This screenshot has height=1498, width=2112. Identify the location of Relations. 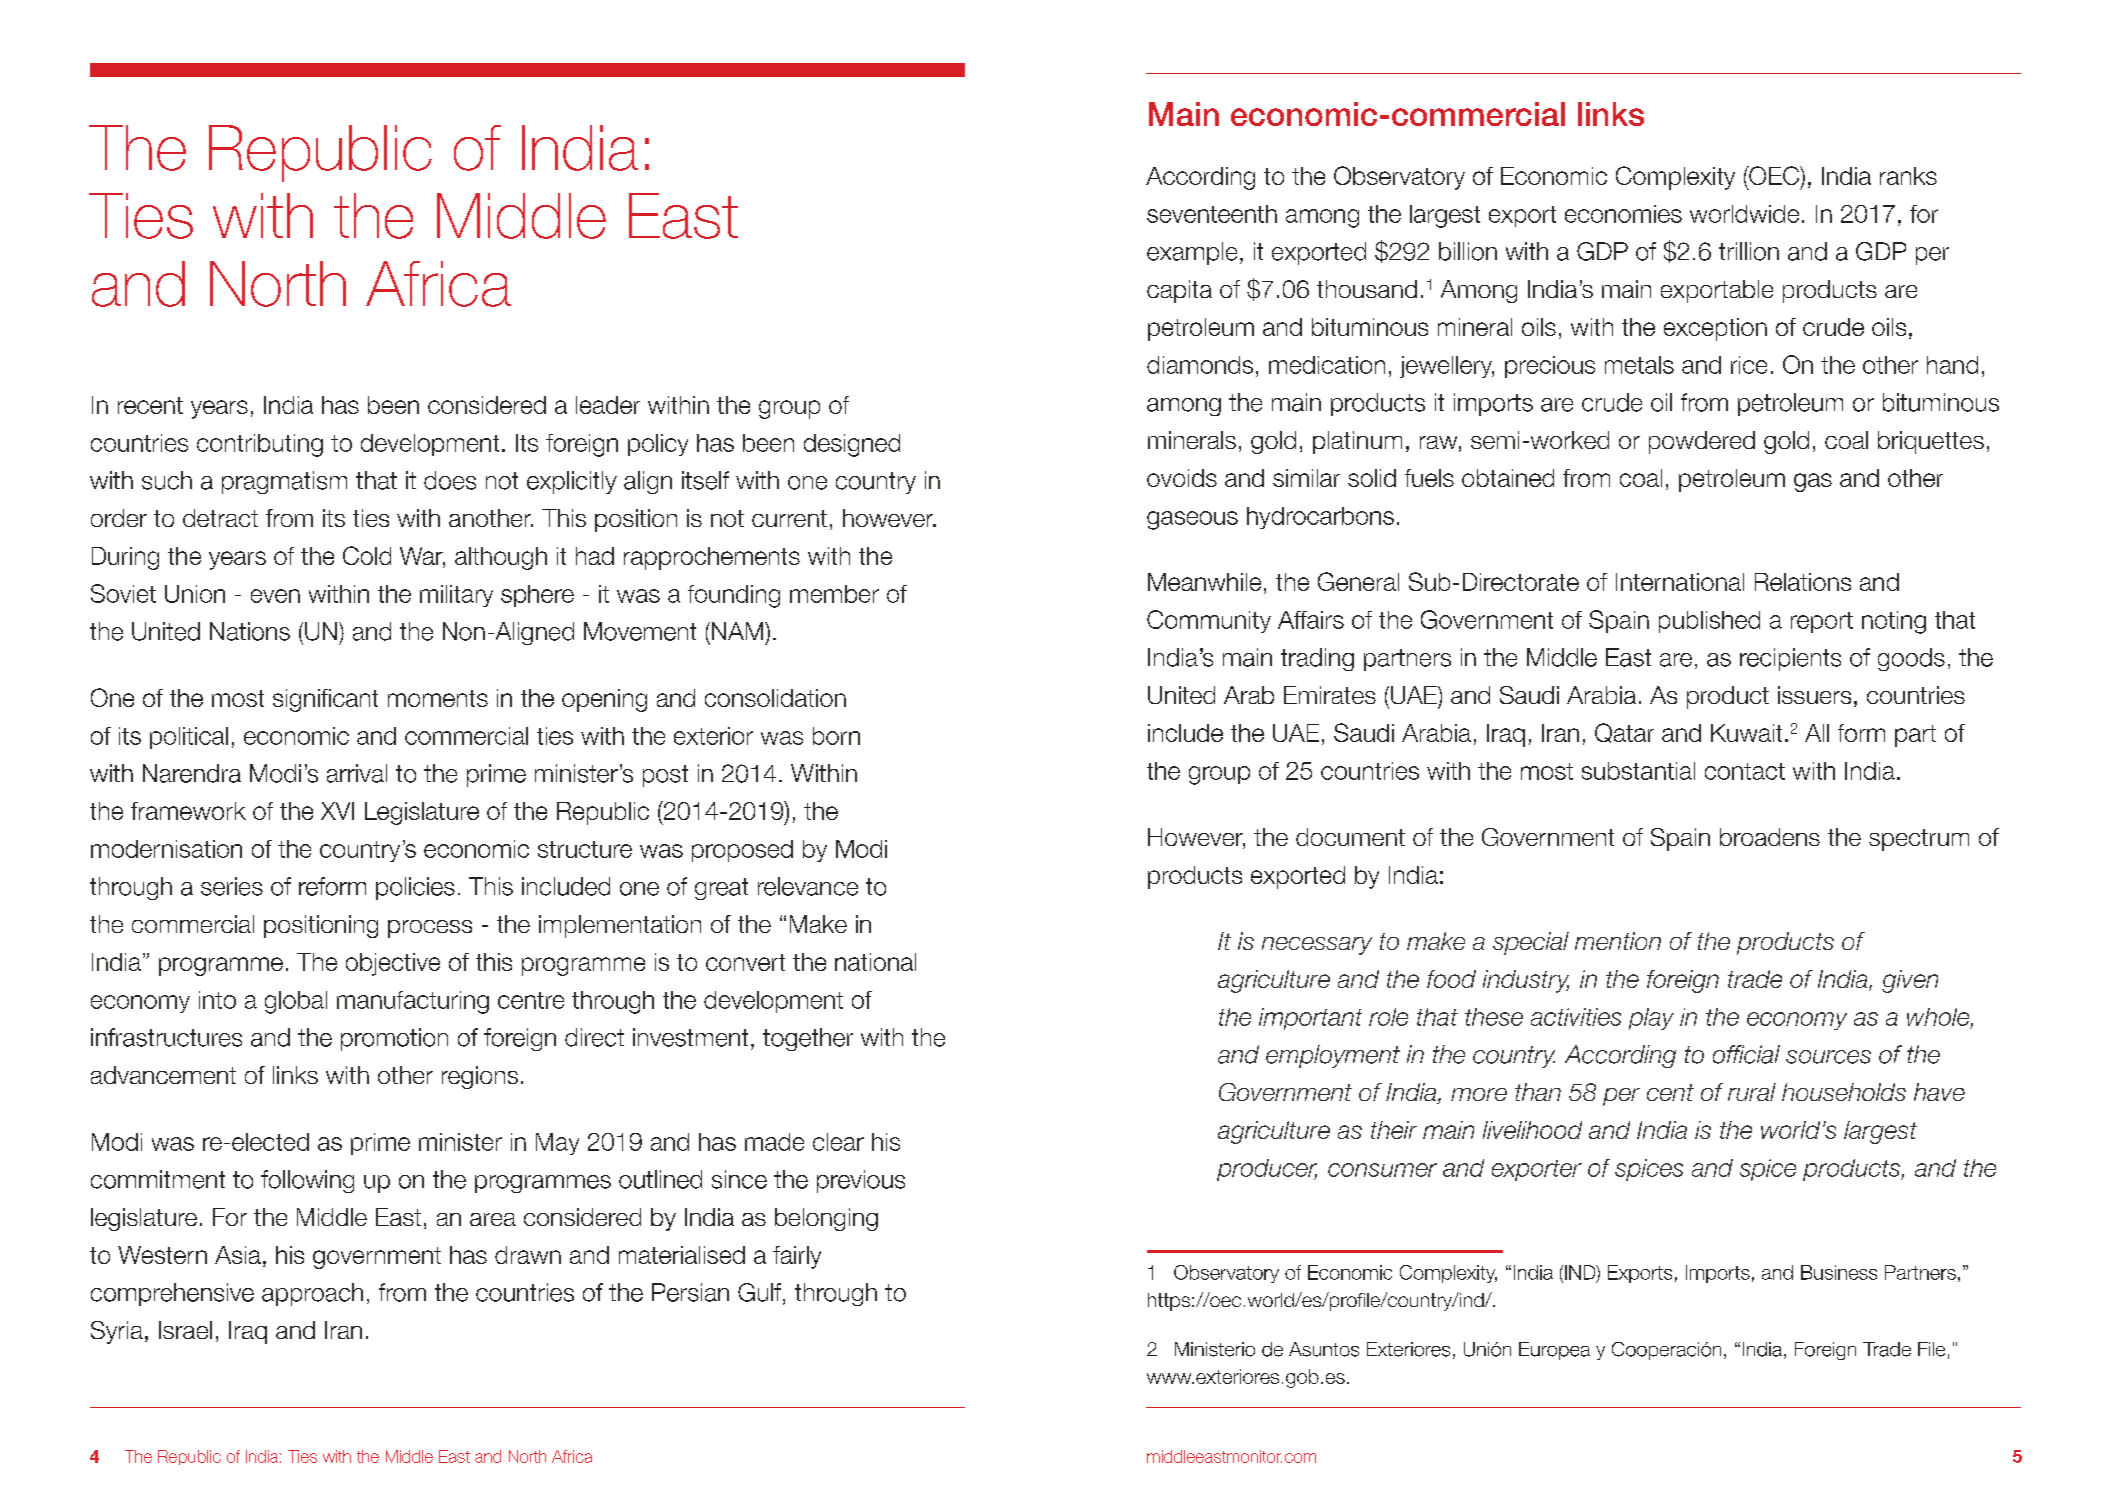
(1803, 582).
